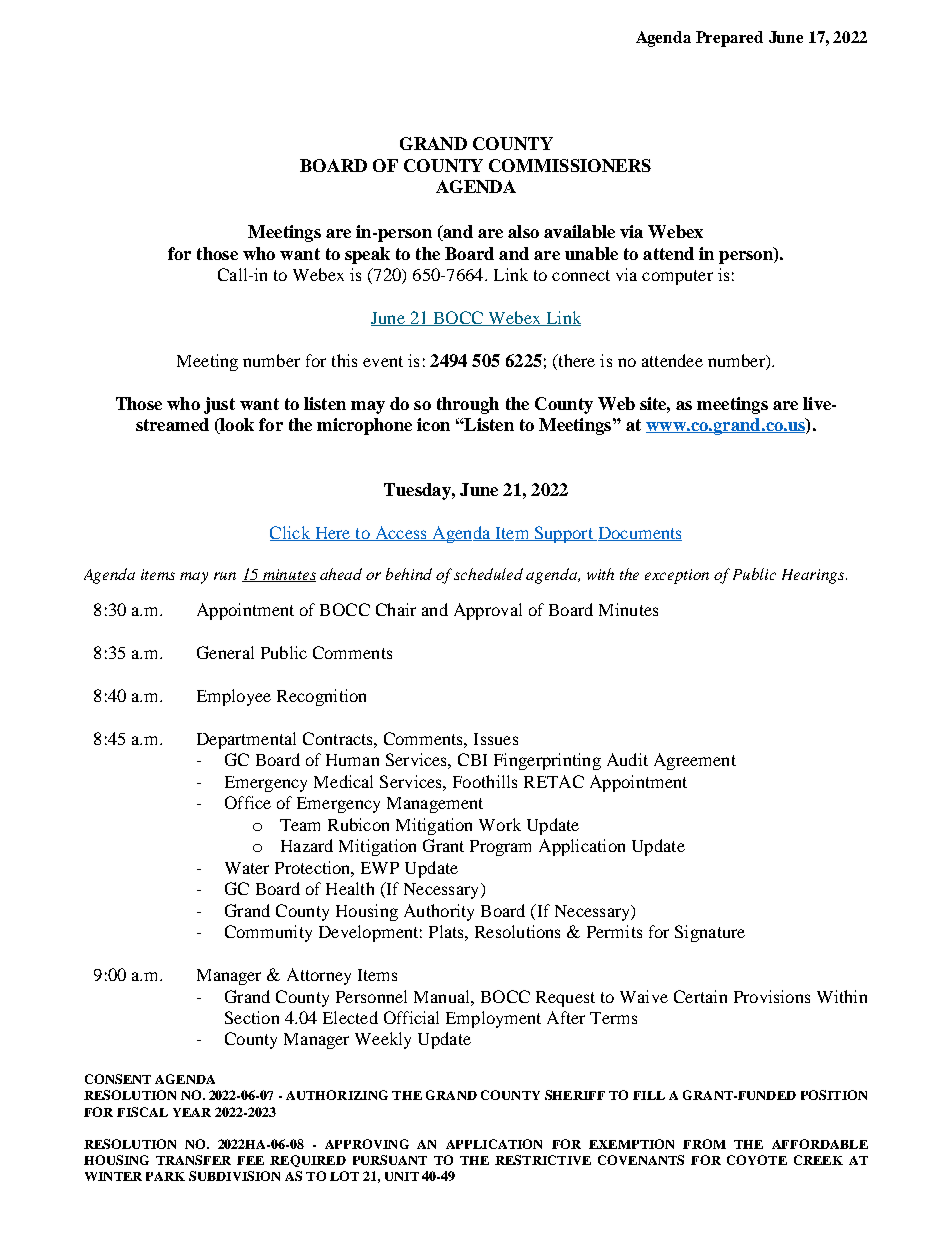 Image resolution: width=952 pixels, height=1233 pixels. What do you see at coordinates (695, 761) in the screenshot?
I see `Agreement` at bounding box center [695, 761].
